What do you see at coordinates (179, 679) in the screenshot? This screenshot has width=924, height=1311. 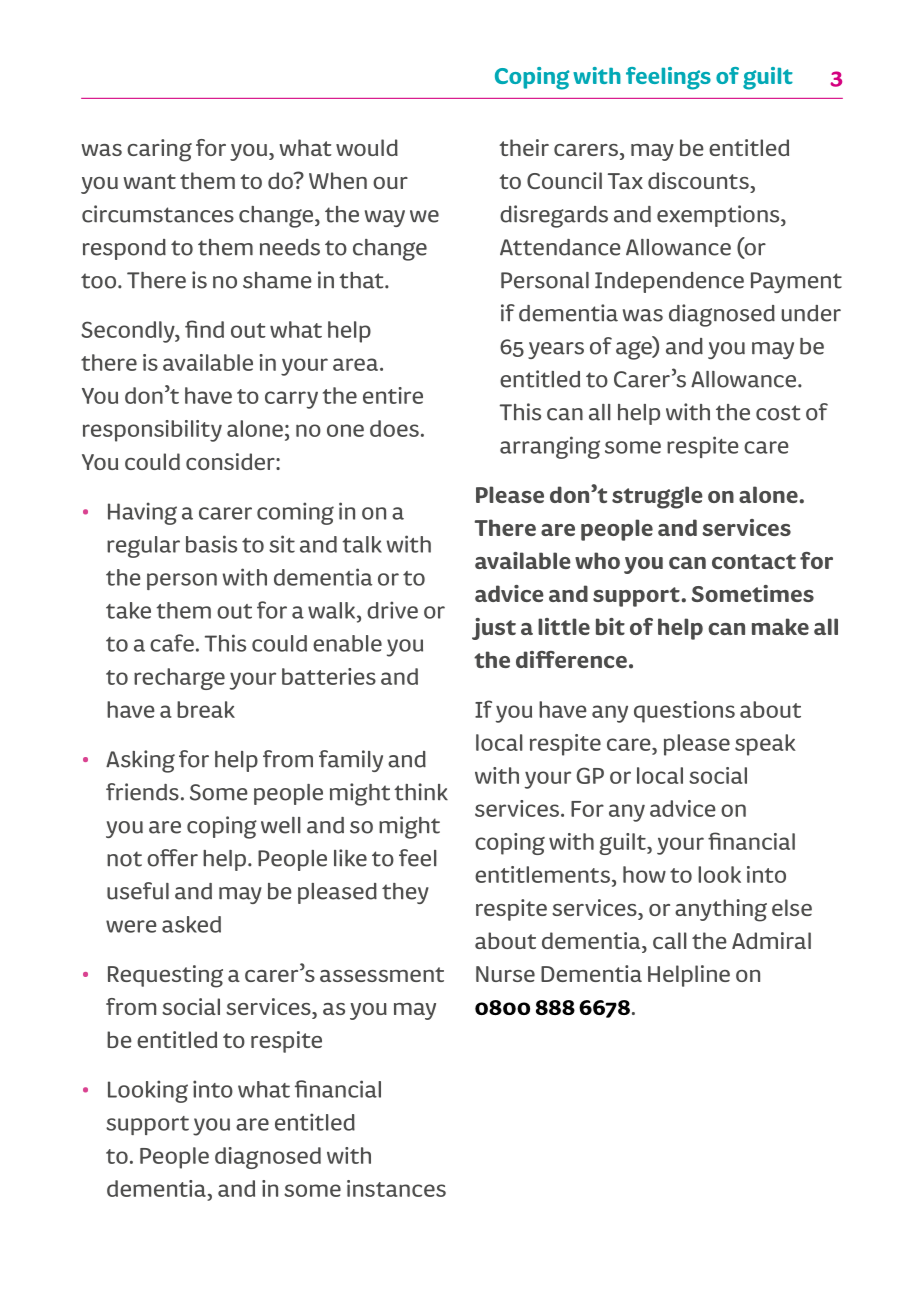 I see `recharge` at bounding box center [179, 679].
